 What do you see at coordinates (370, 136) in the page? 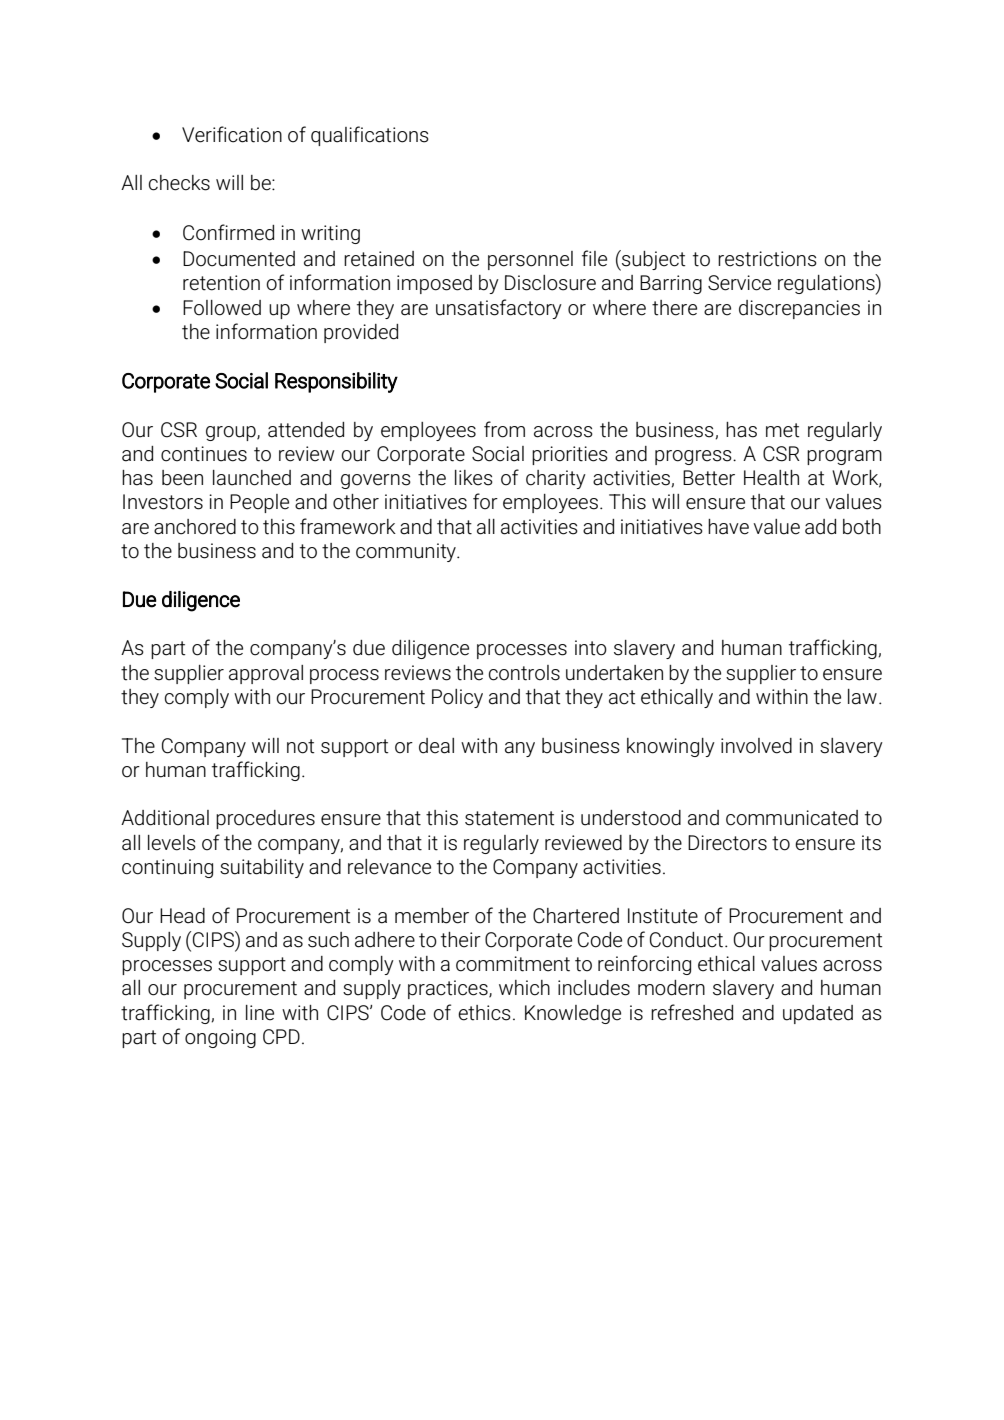
I see `qualifications` at bounding box center [370, 136].
